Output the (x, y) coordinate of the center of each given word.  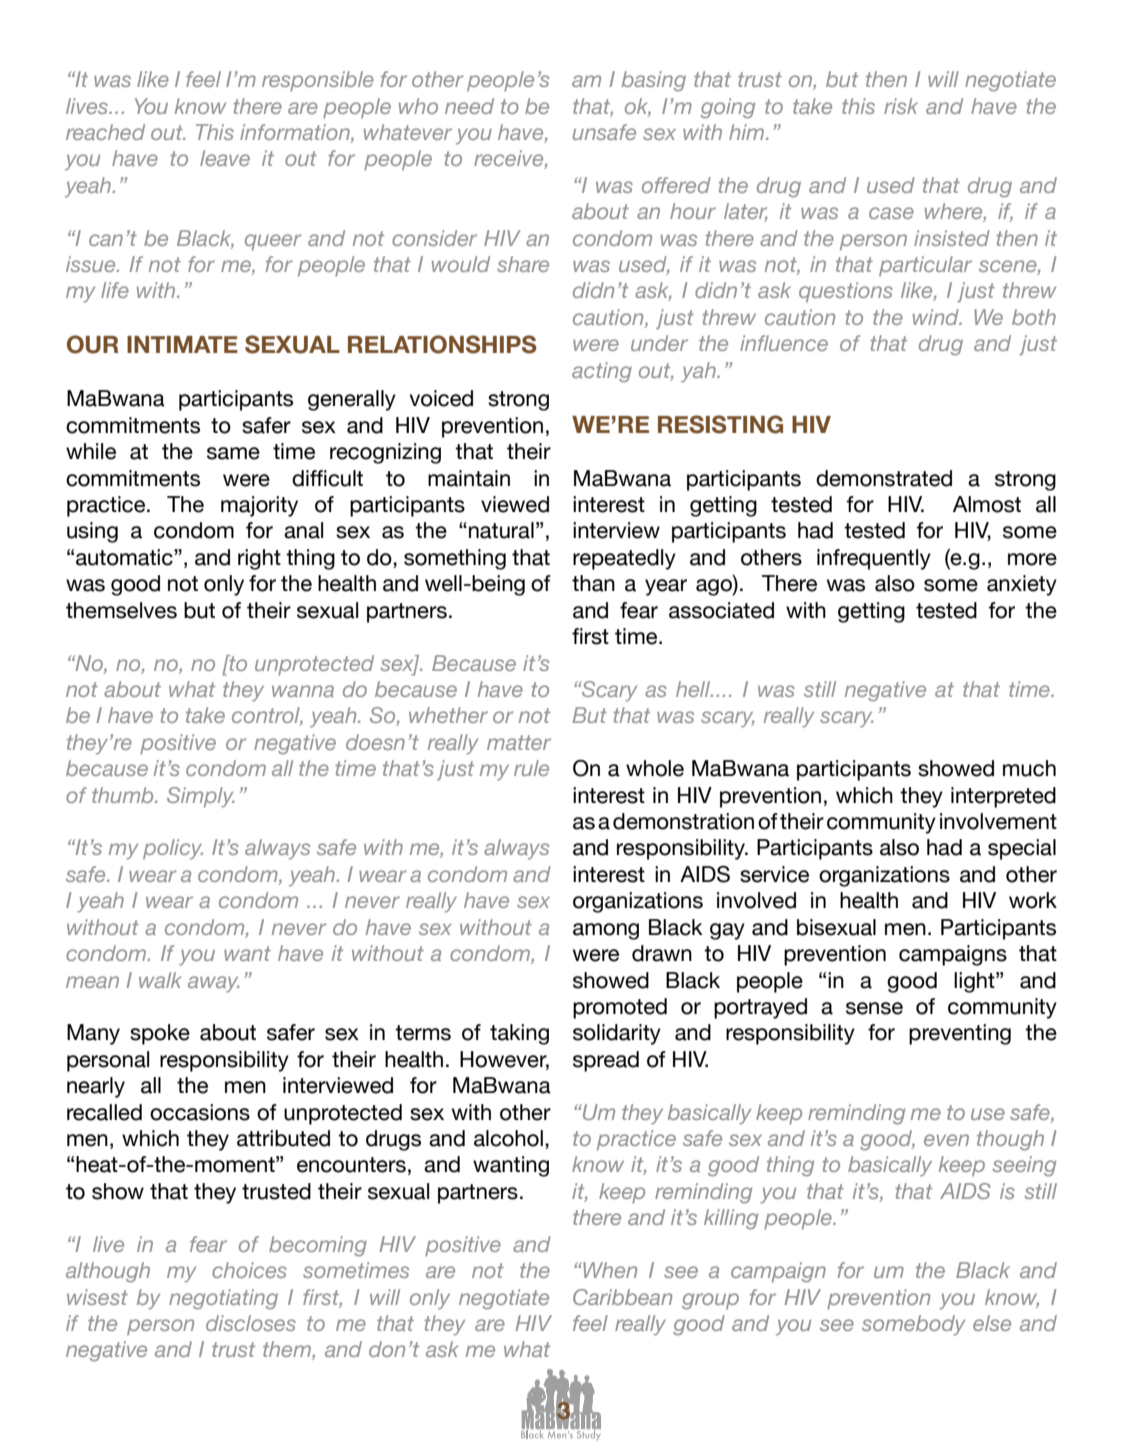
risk (901, 106)
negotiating (223, 1299)
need (469, 106)
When (609, 1270)
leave (225, 158)
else (992, 1323)
